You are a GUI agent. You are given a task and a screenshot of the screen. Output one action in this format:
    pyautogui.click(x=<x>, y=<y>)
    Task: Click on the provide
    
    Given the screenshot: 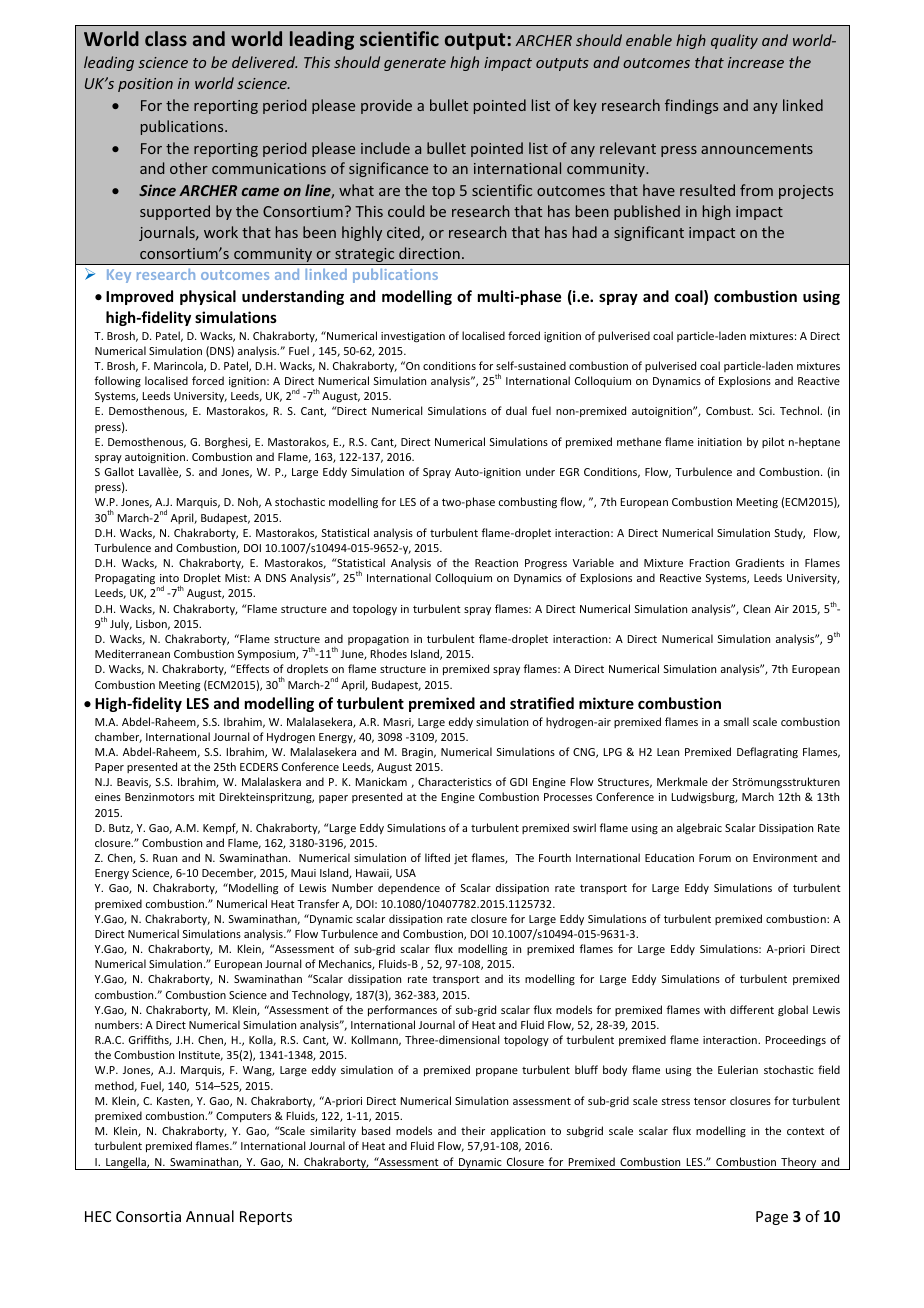 What is the action you would take?
    pyautogui.click(x=386, y=106)
